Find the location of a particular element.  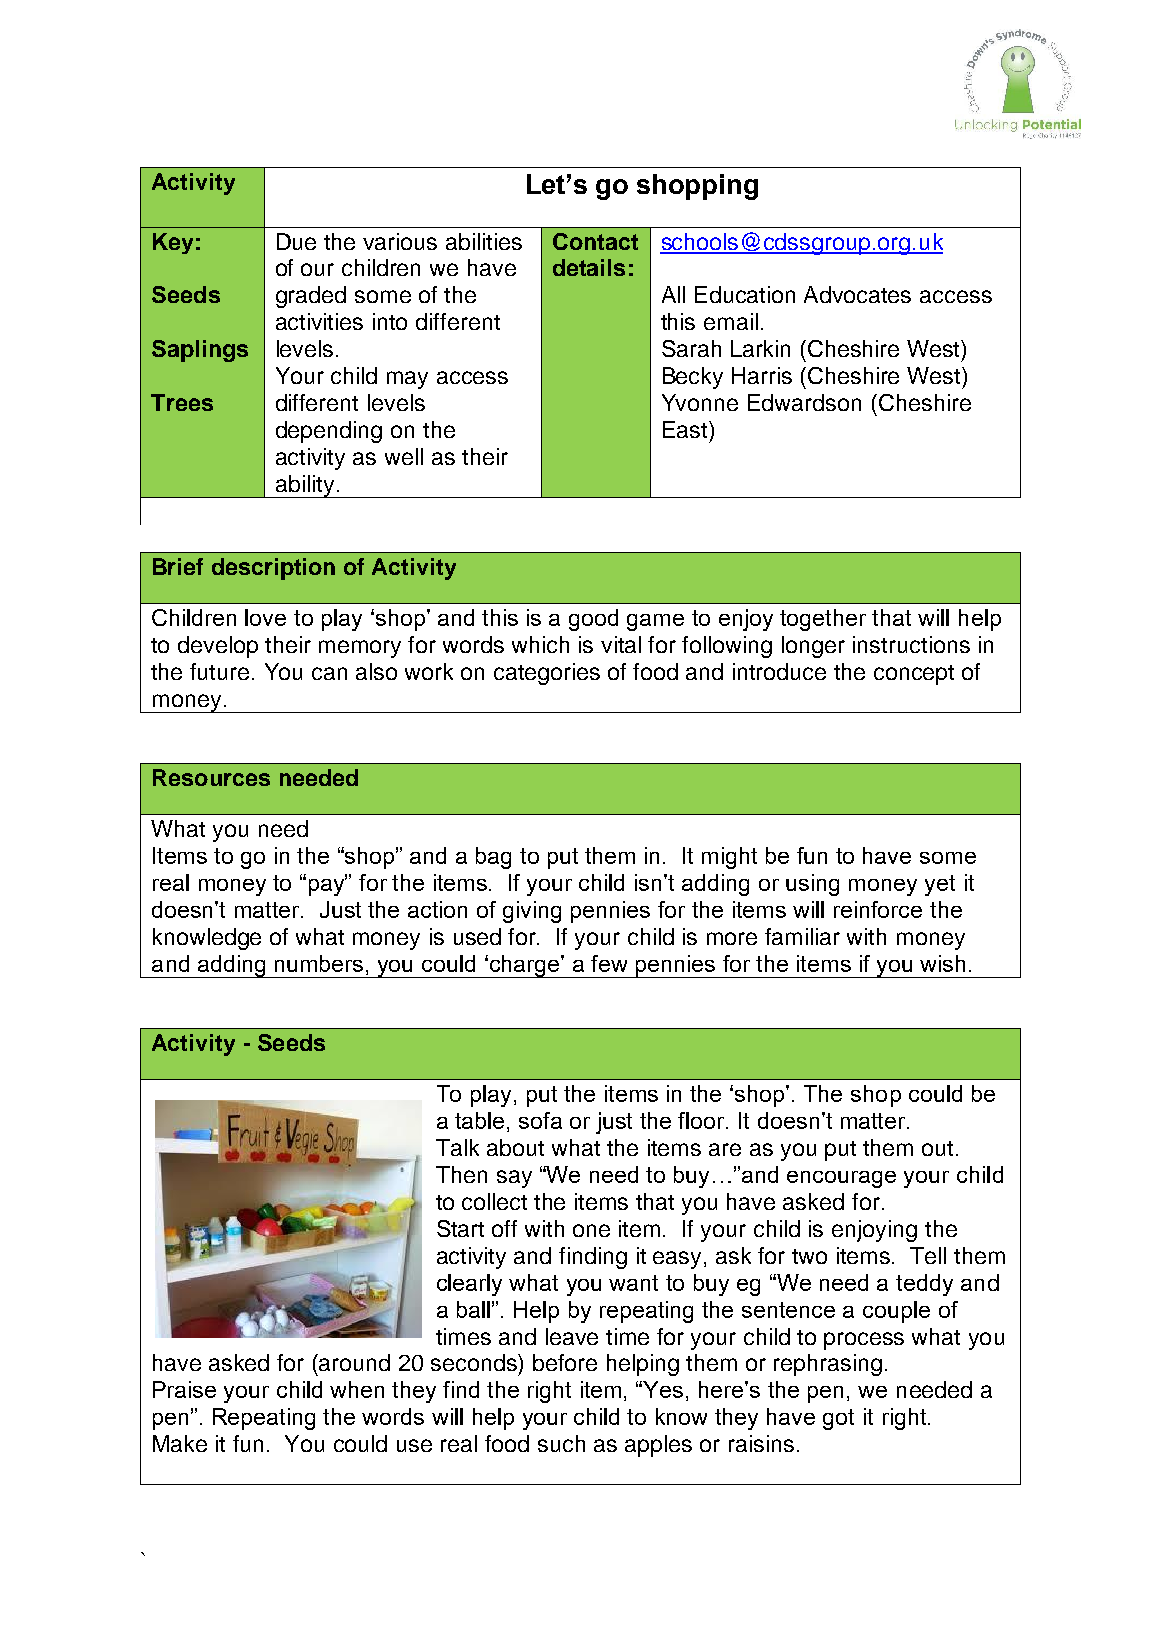

Advocates is located at coordinates (857, 294).
